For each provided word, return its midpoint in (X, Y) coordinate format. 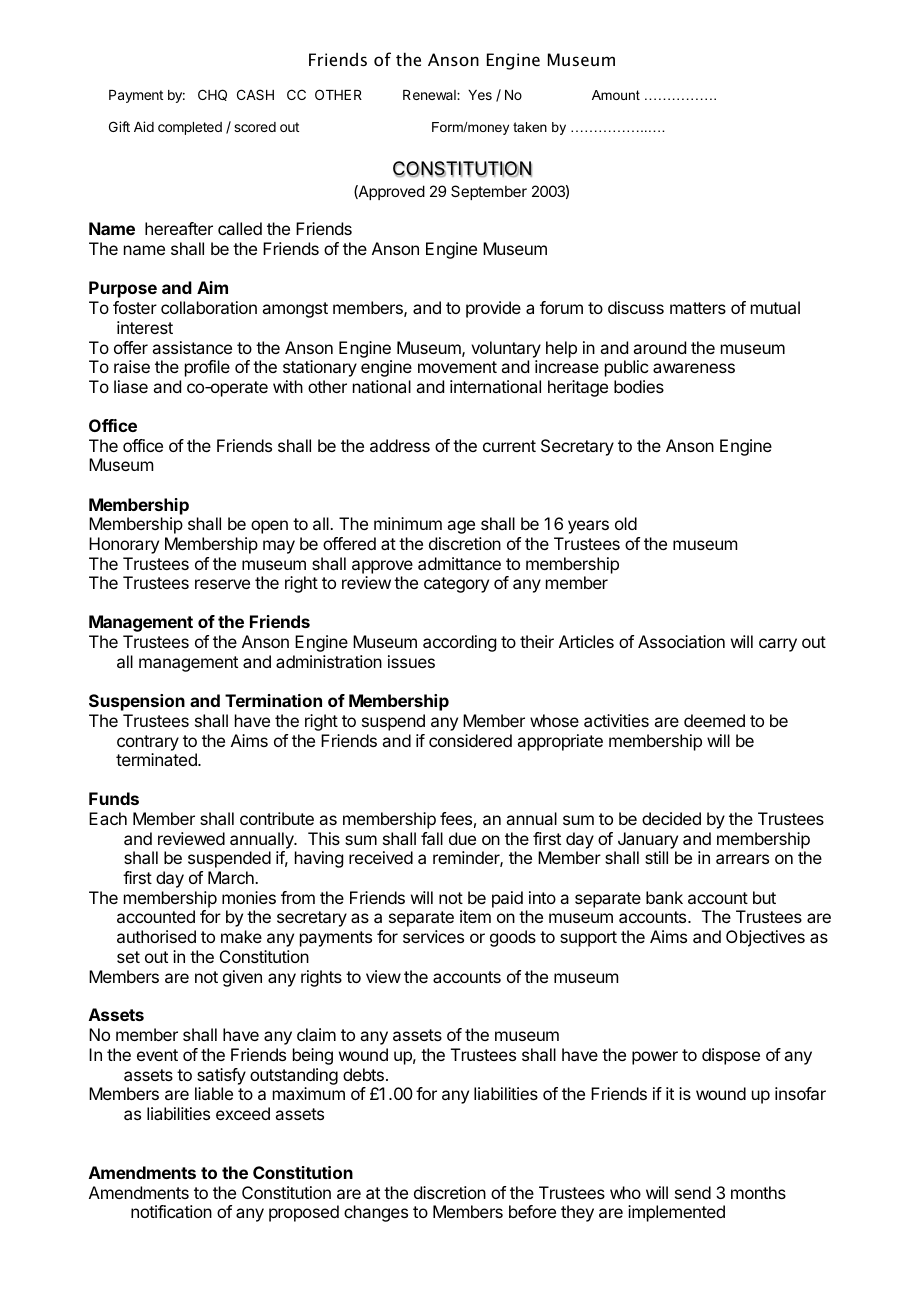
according (459, 643)
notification (171, 1211)
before (532, 1211)
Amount (616, 95)
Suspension (137, 702)
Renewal (430, 95)
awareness (694, 368)
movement (457, 367)
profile (207, 368)
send (693, 1192)
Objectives (765, 938)
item (475, 916)
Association (681, 641)
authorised (156, 936)
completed (190, 128)
